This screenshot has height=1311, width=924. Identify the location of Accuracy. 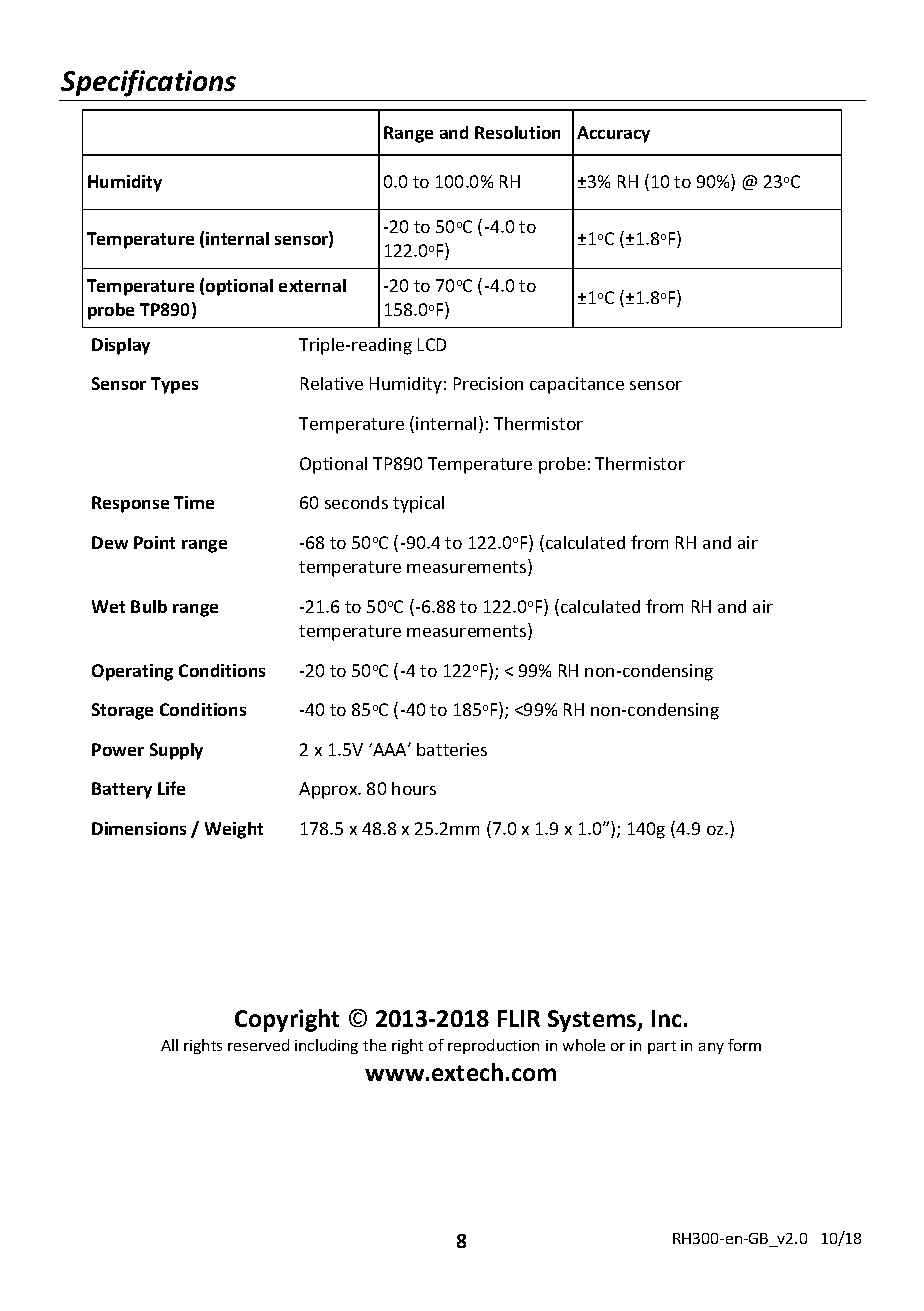
(613, 134).
